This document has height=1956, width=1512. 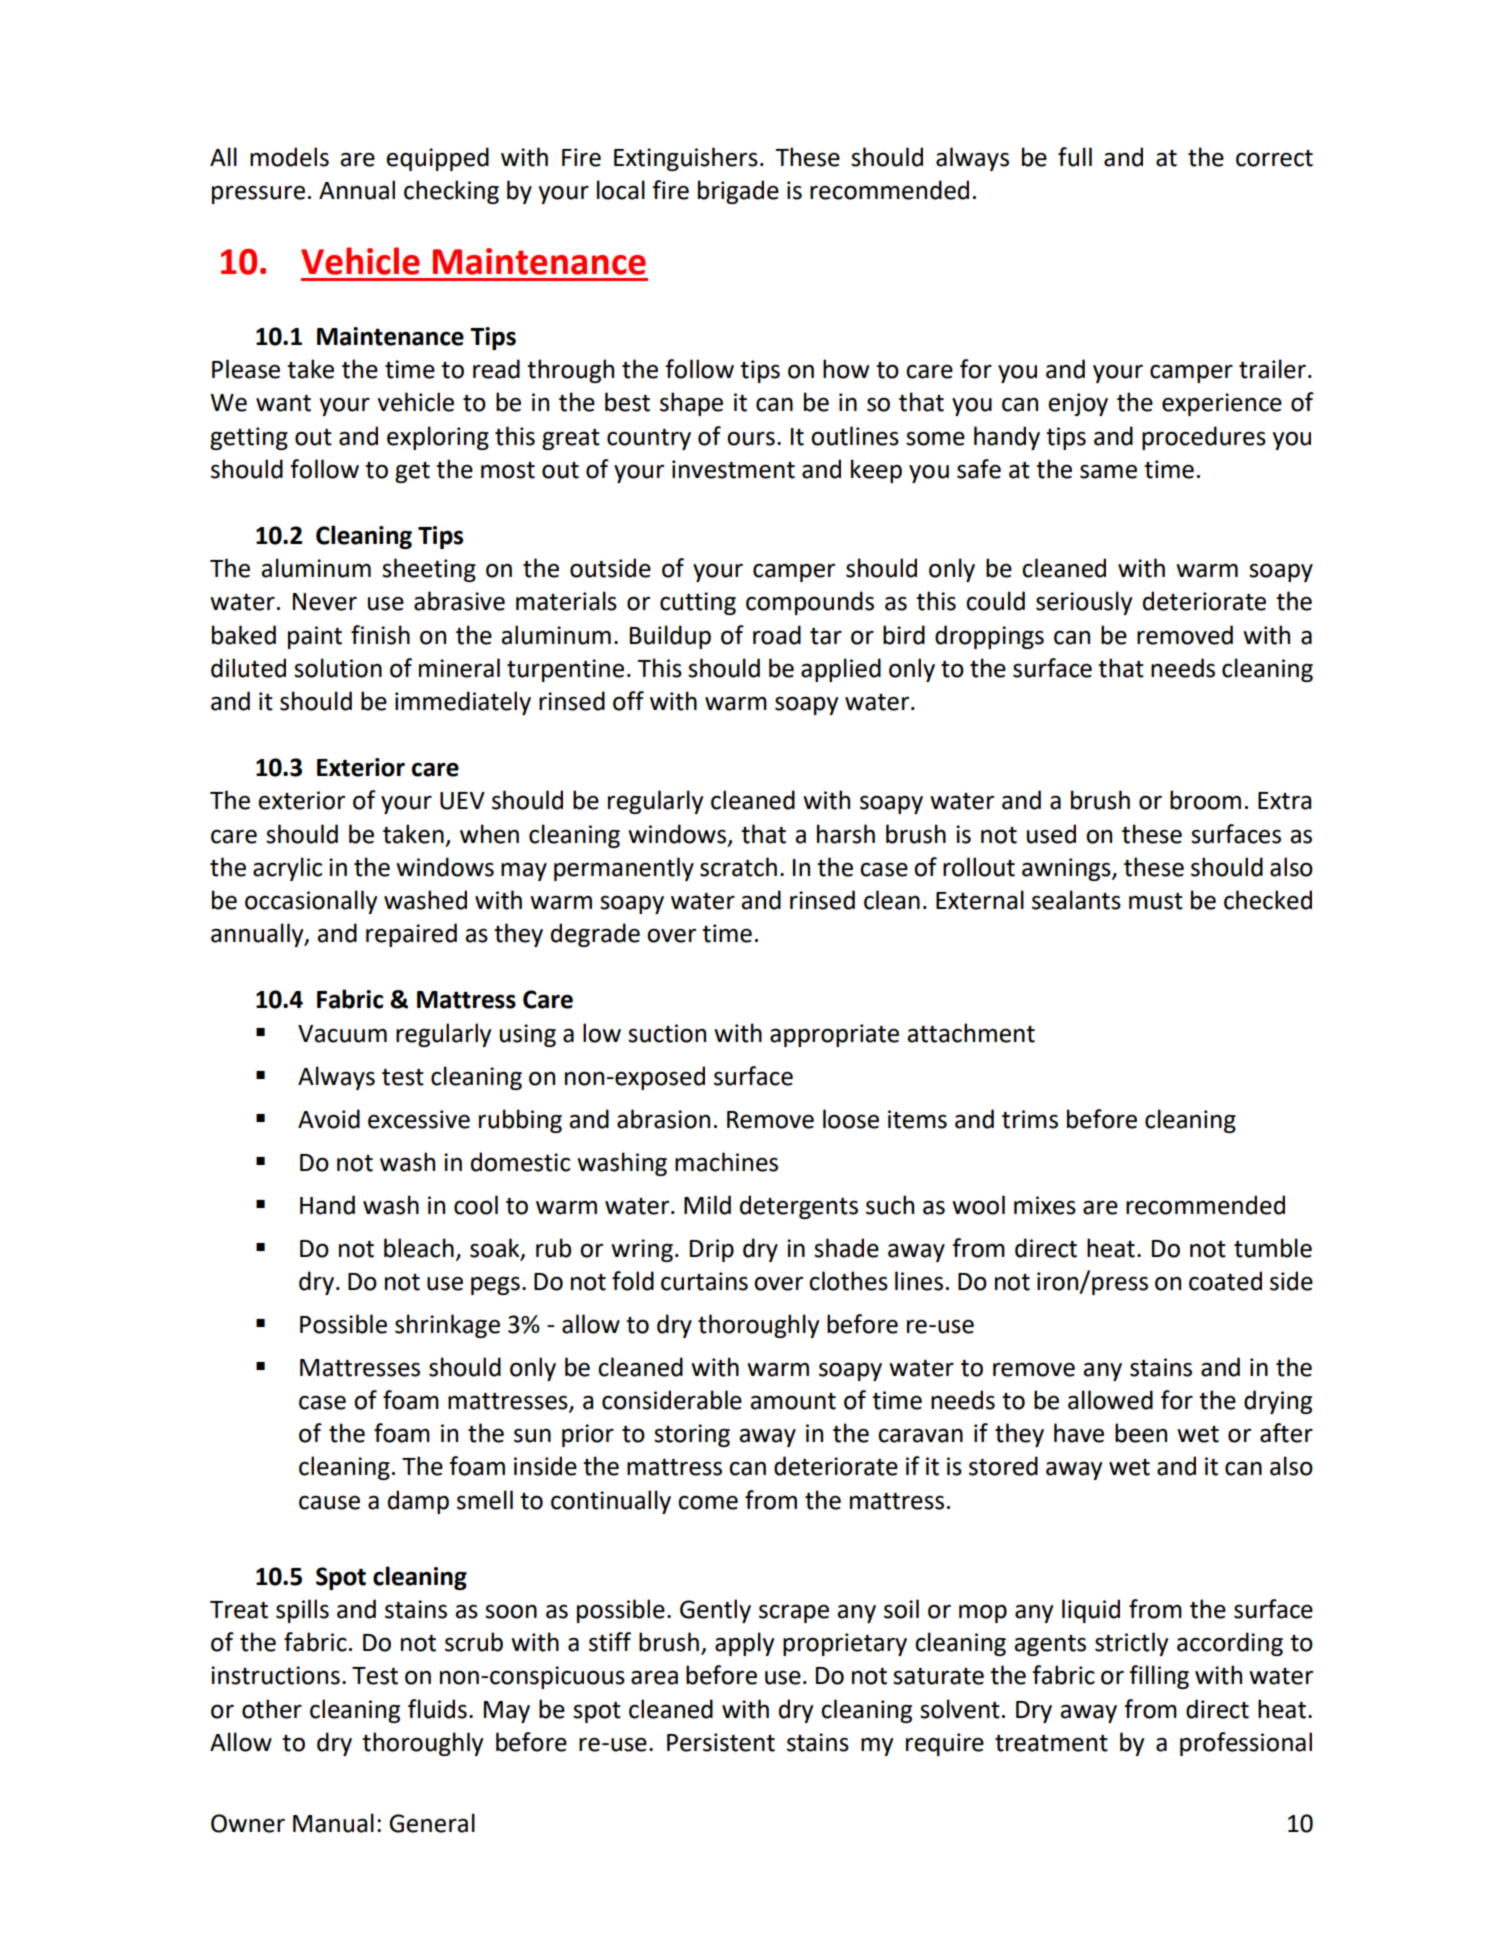 I want to click on professional, so click(x=1246, y=1744).
